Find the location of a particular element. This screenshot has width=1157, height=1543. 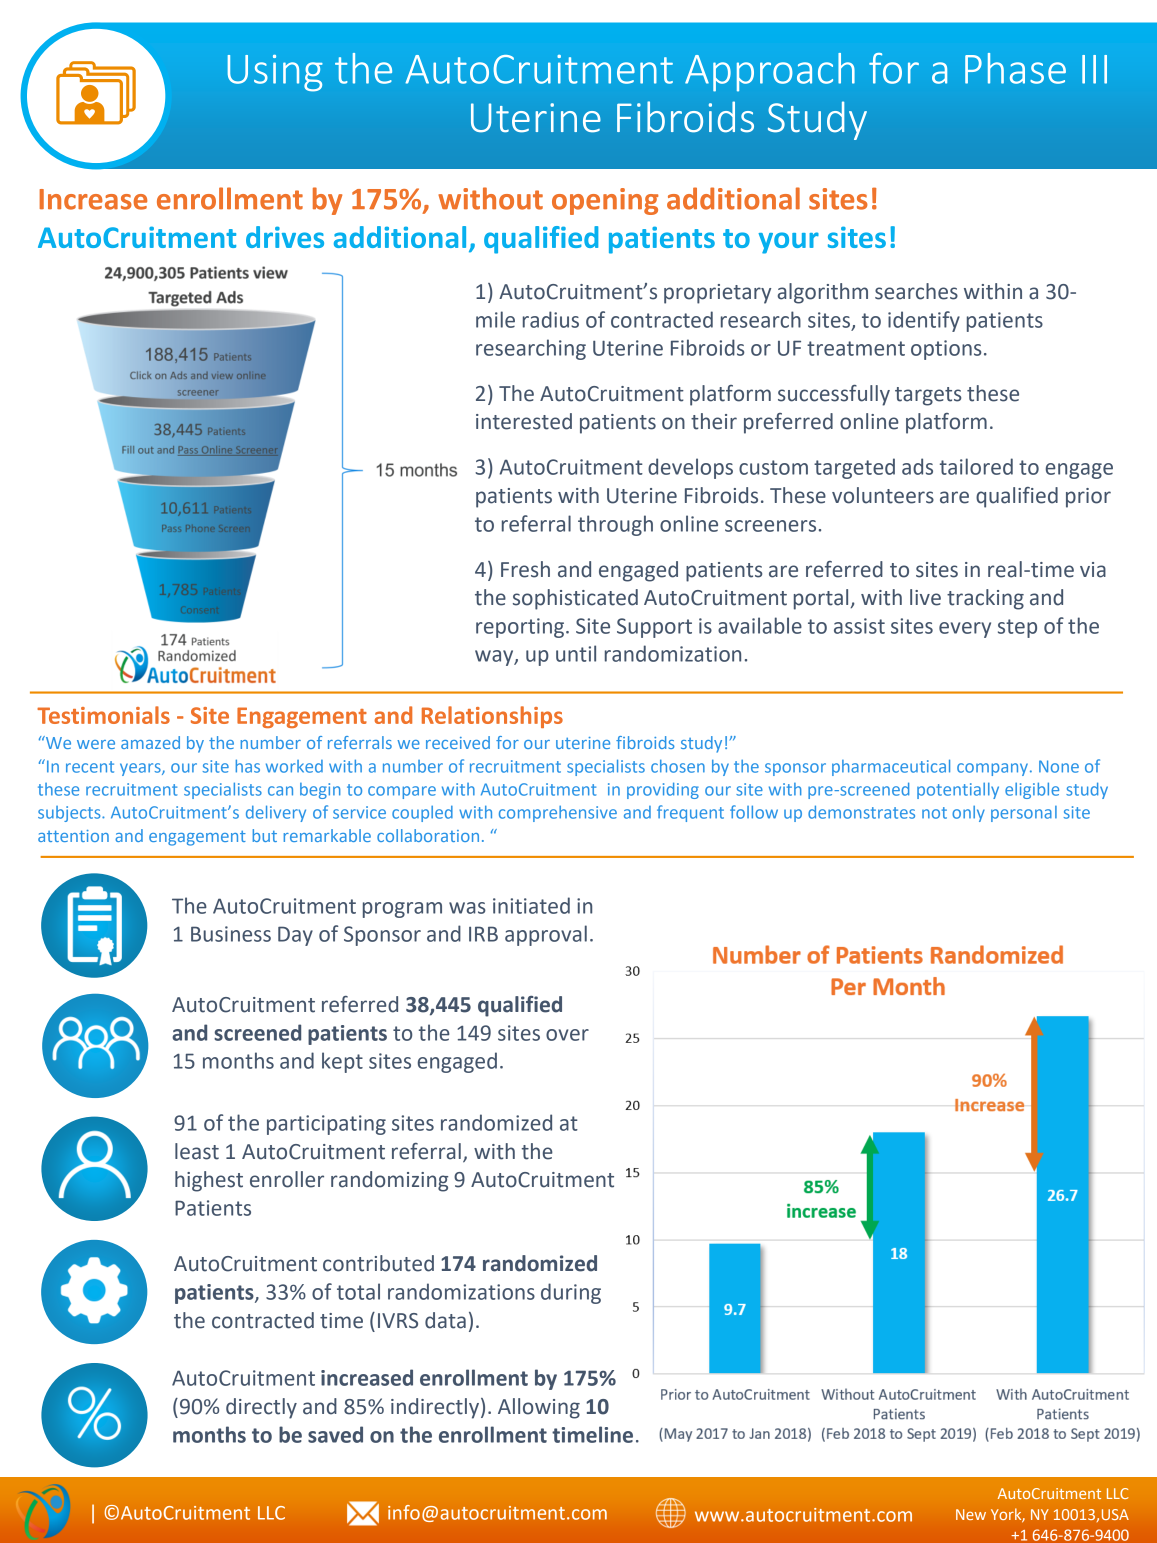

sophisticated is located at coordinates (575, 599).
